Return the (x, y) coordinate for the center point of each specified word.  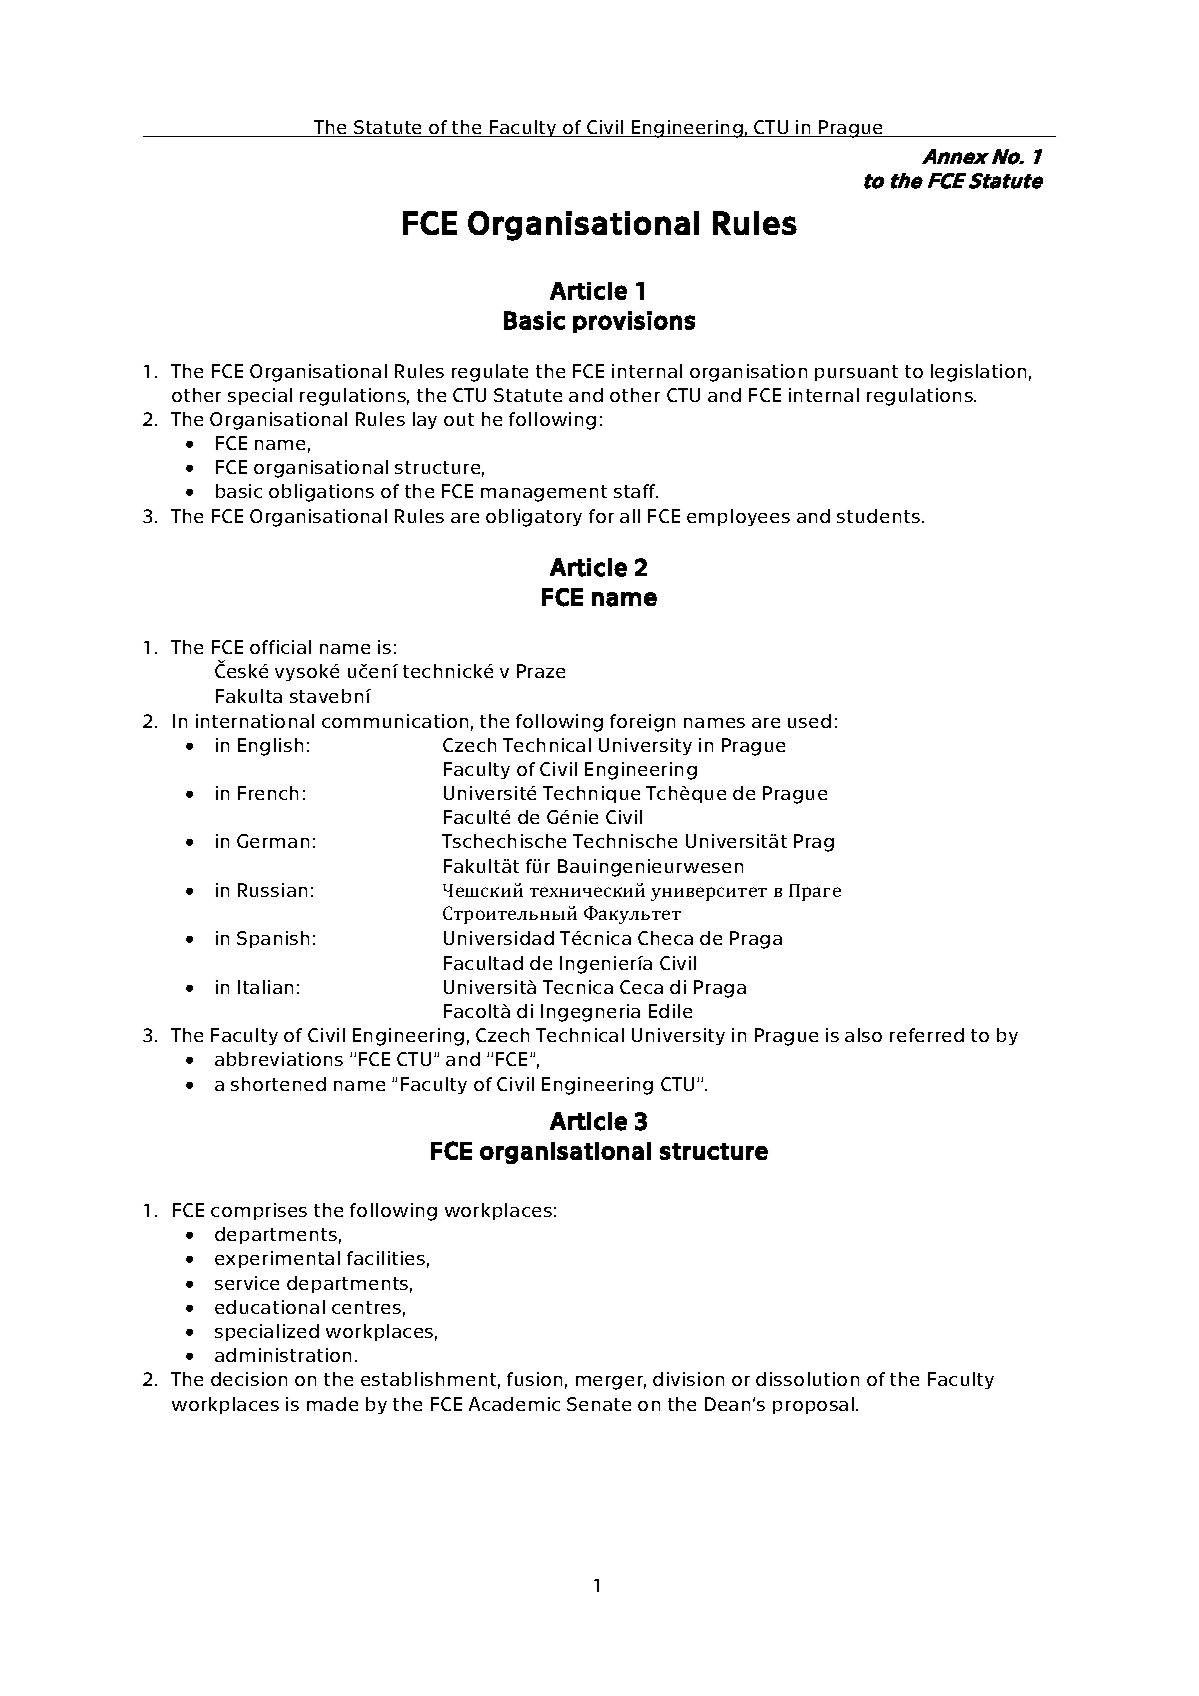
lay (425, 420)
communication (395, 721)
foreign (642, 723)
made (332, 1404)
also (863, 1035)
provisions (634, 322)
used (809, 721)
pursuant (856, 373)
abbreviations (279, 1059)
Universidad (499, 938)
